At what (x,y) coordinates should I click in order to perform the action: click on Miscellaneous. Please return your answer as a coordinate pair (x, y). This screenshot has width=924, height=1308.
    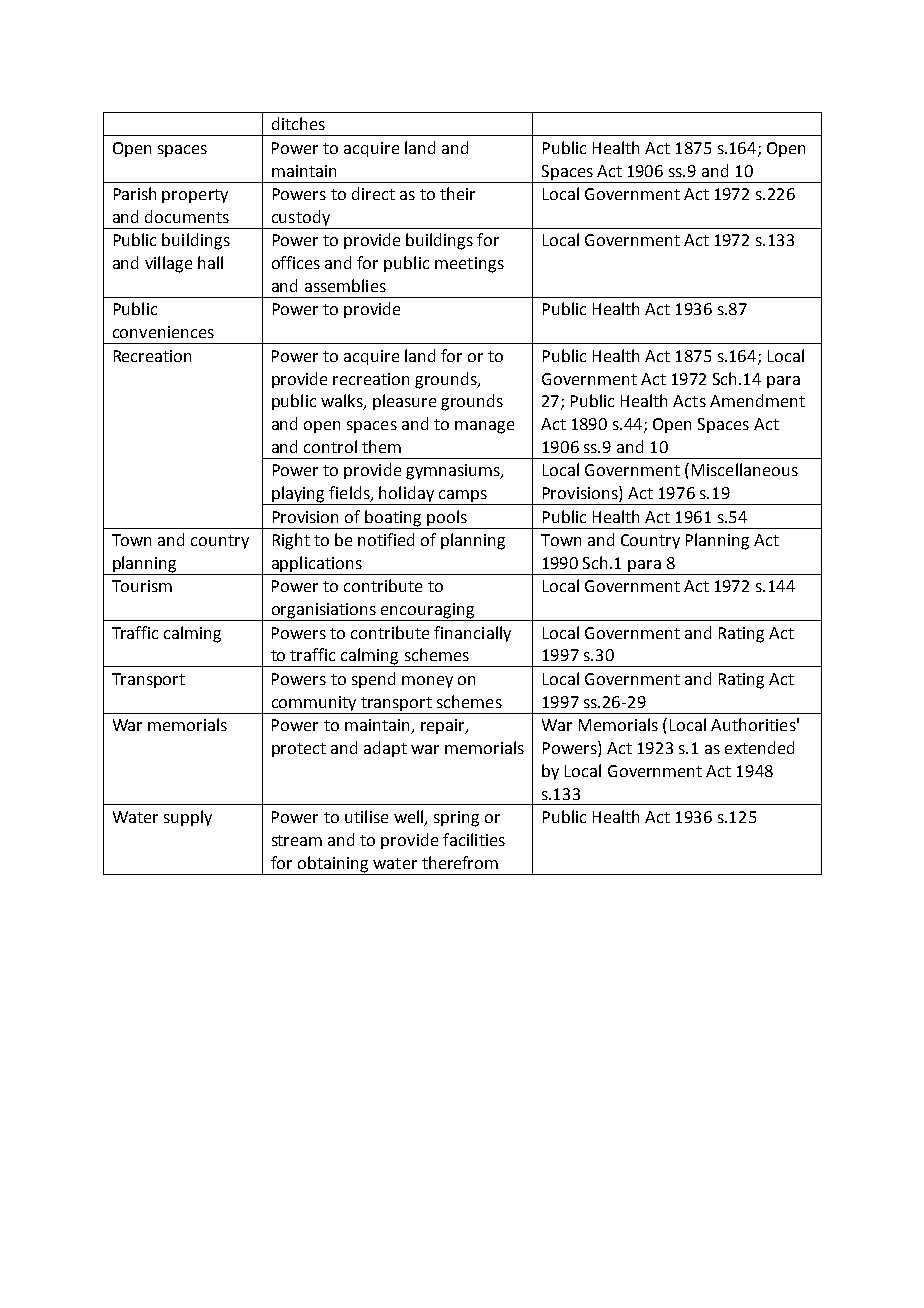
    Looking at the image, I should click on (745, 469).
